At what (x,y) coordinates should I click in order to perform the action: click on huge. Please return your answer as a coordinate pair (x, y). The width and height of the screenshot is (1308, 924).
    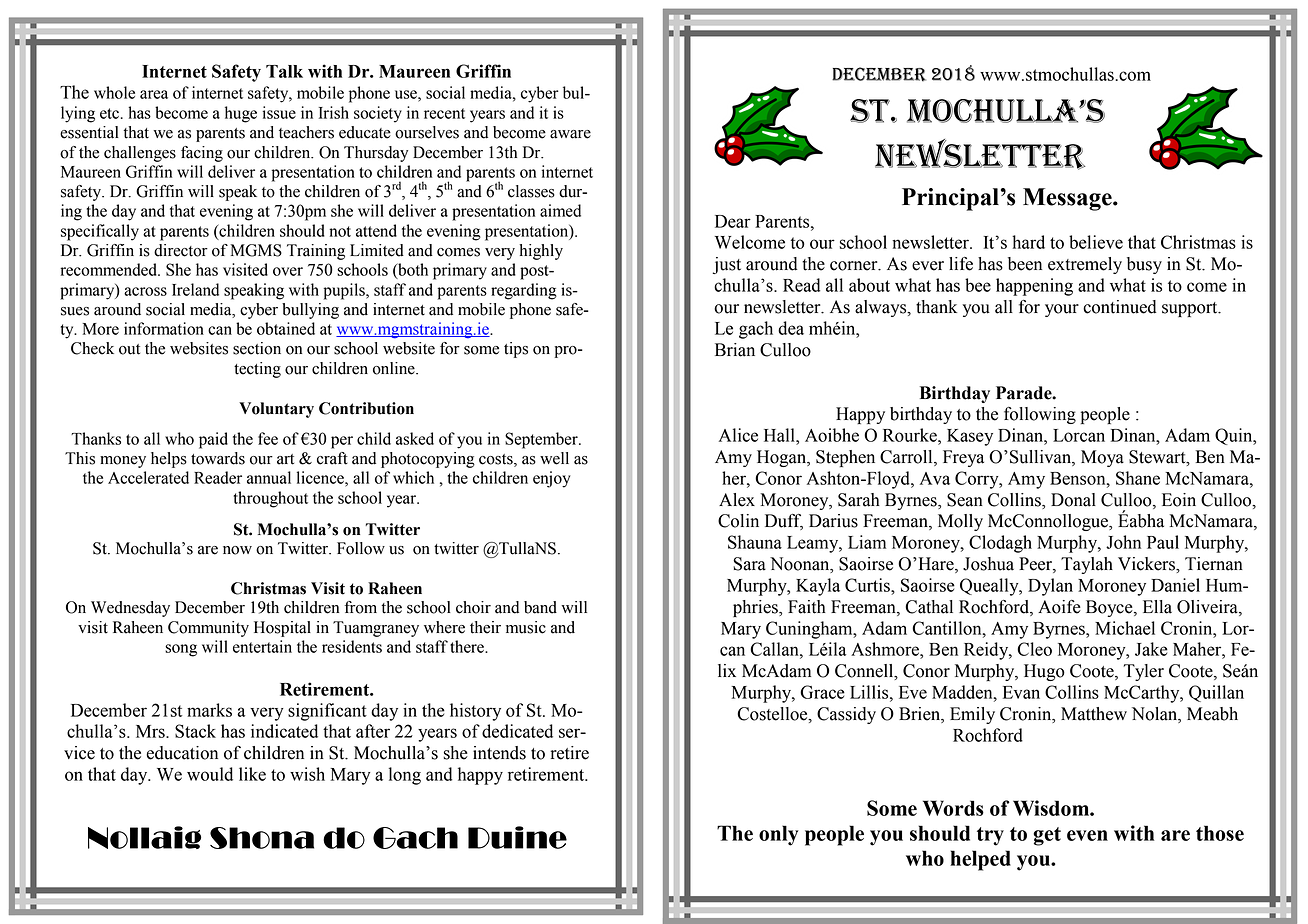
    Looking at the image, I should click on (241, 114).
